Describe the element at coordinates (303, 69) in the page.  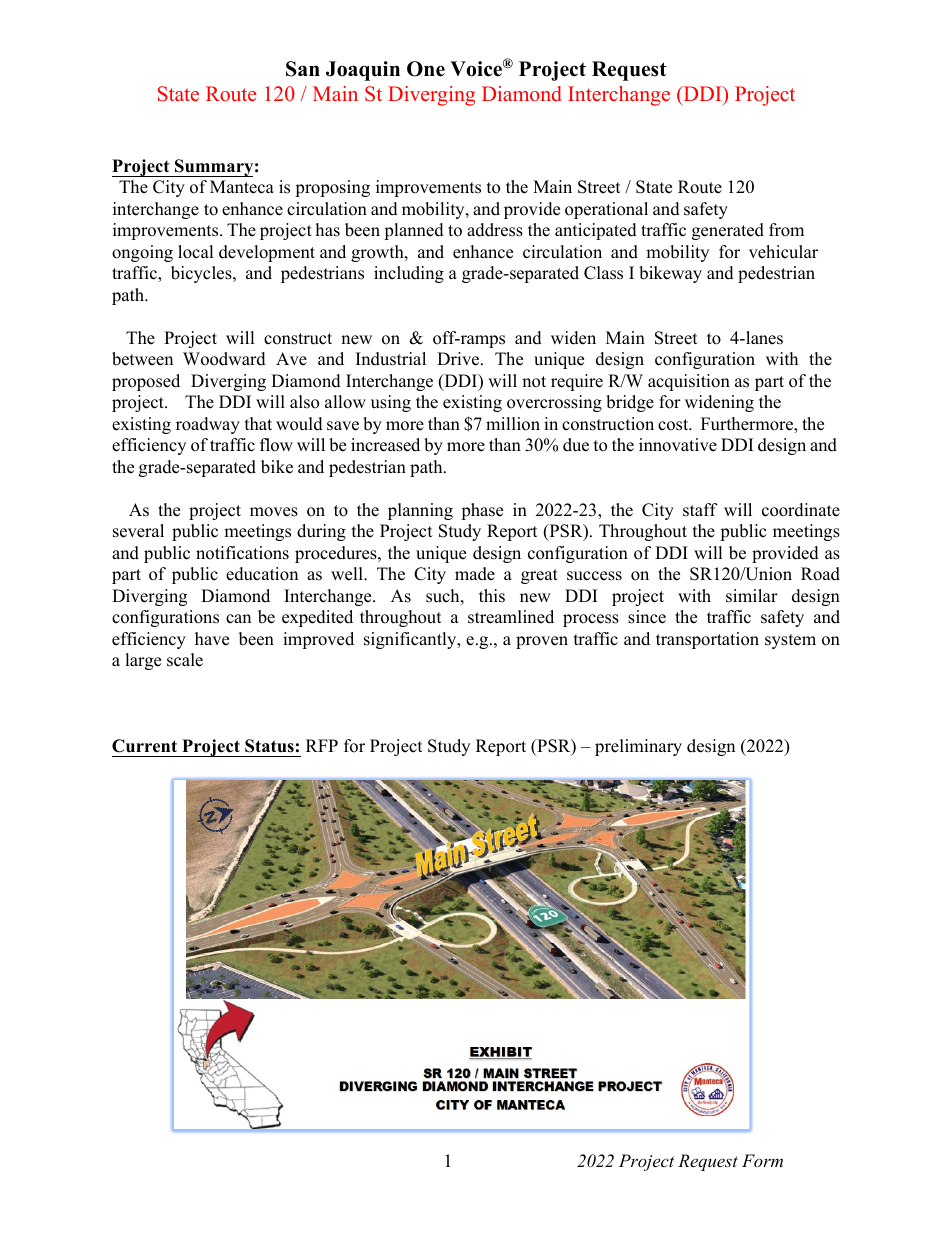
I see `San` at that location.
